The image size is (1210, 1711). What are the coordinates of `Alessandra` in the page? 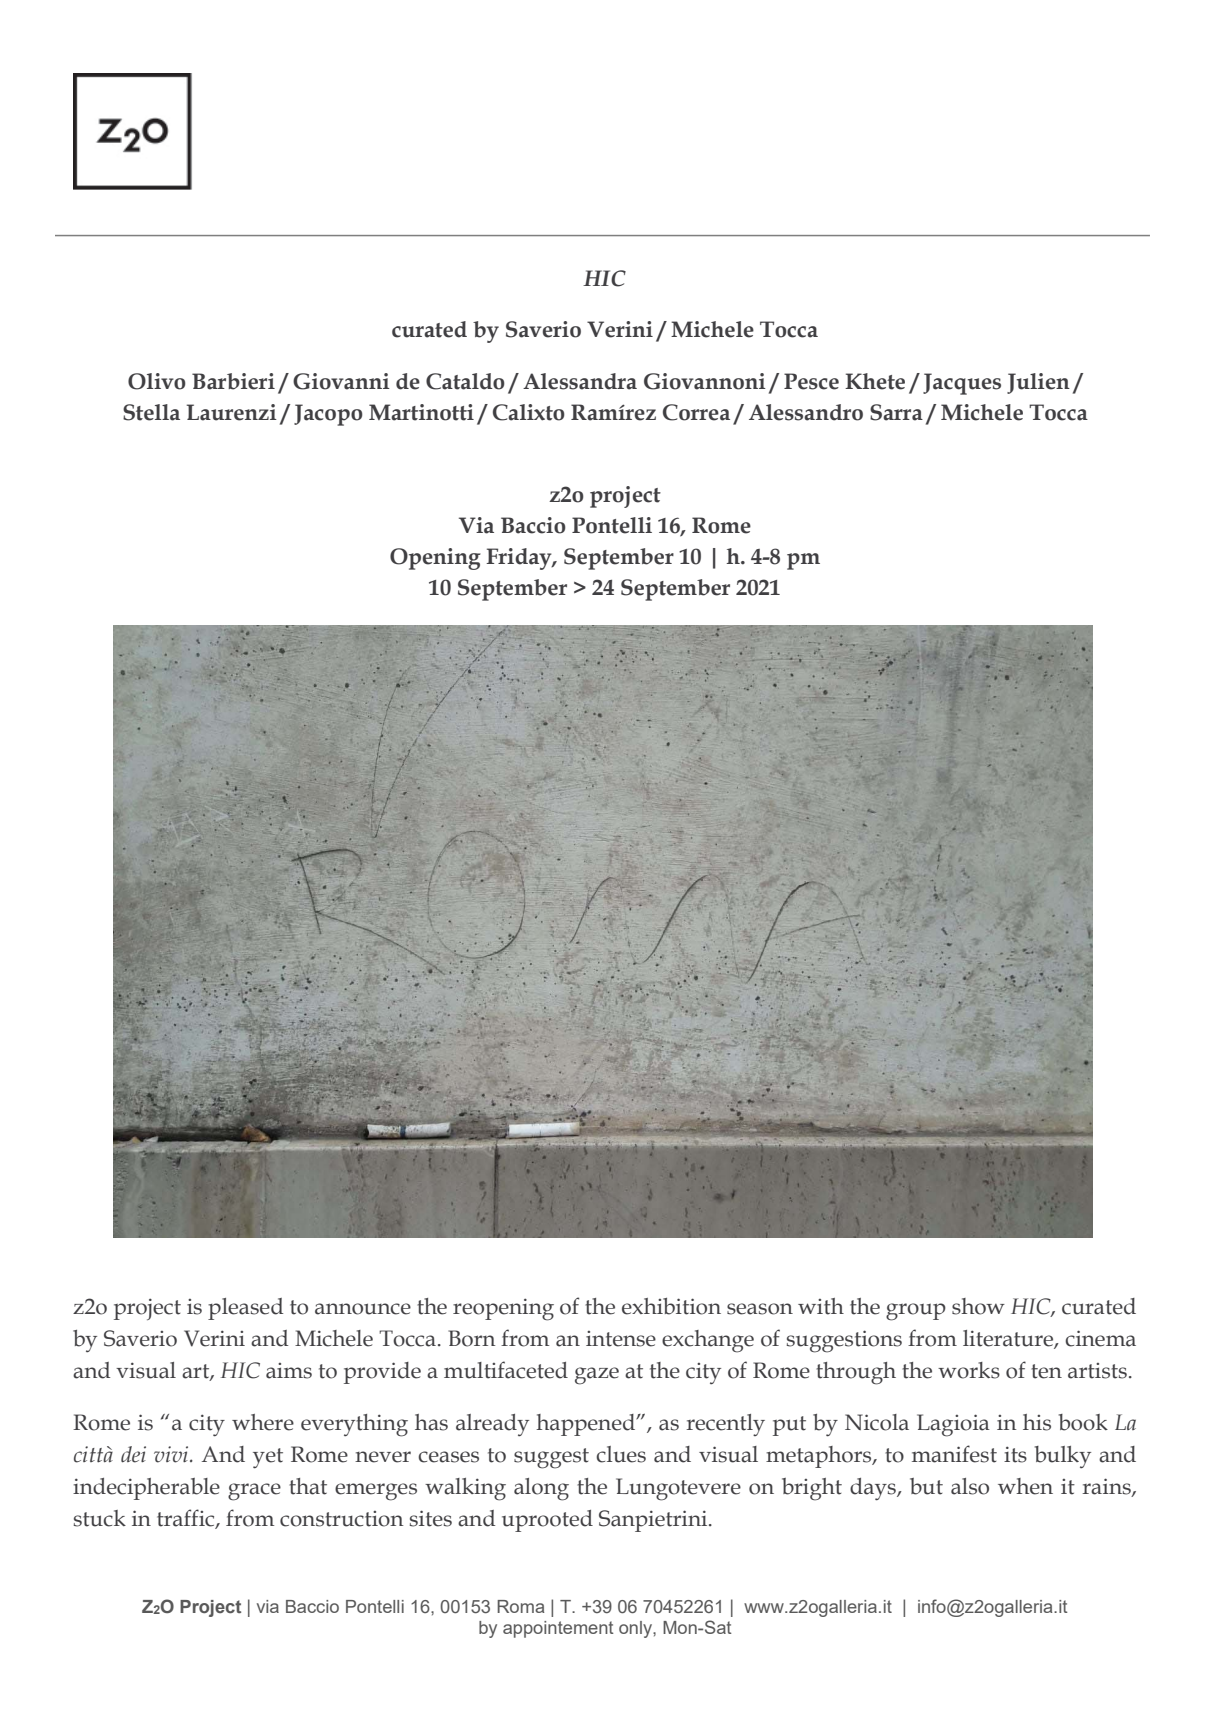 It's located at (580, 381).
